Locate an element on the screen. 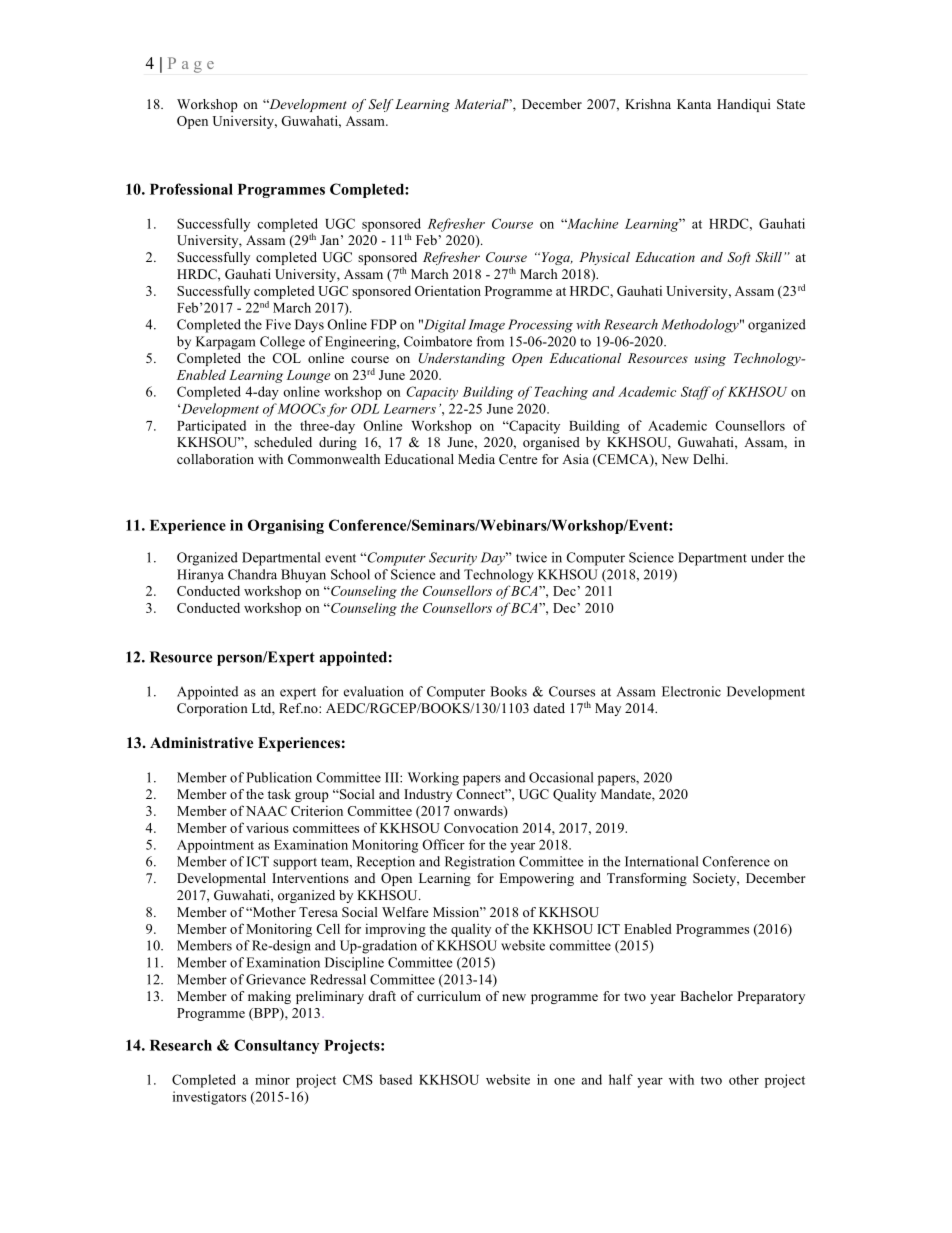  Chandra is located at coordinates (252, 574).
